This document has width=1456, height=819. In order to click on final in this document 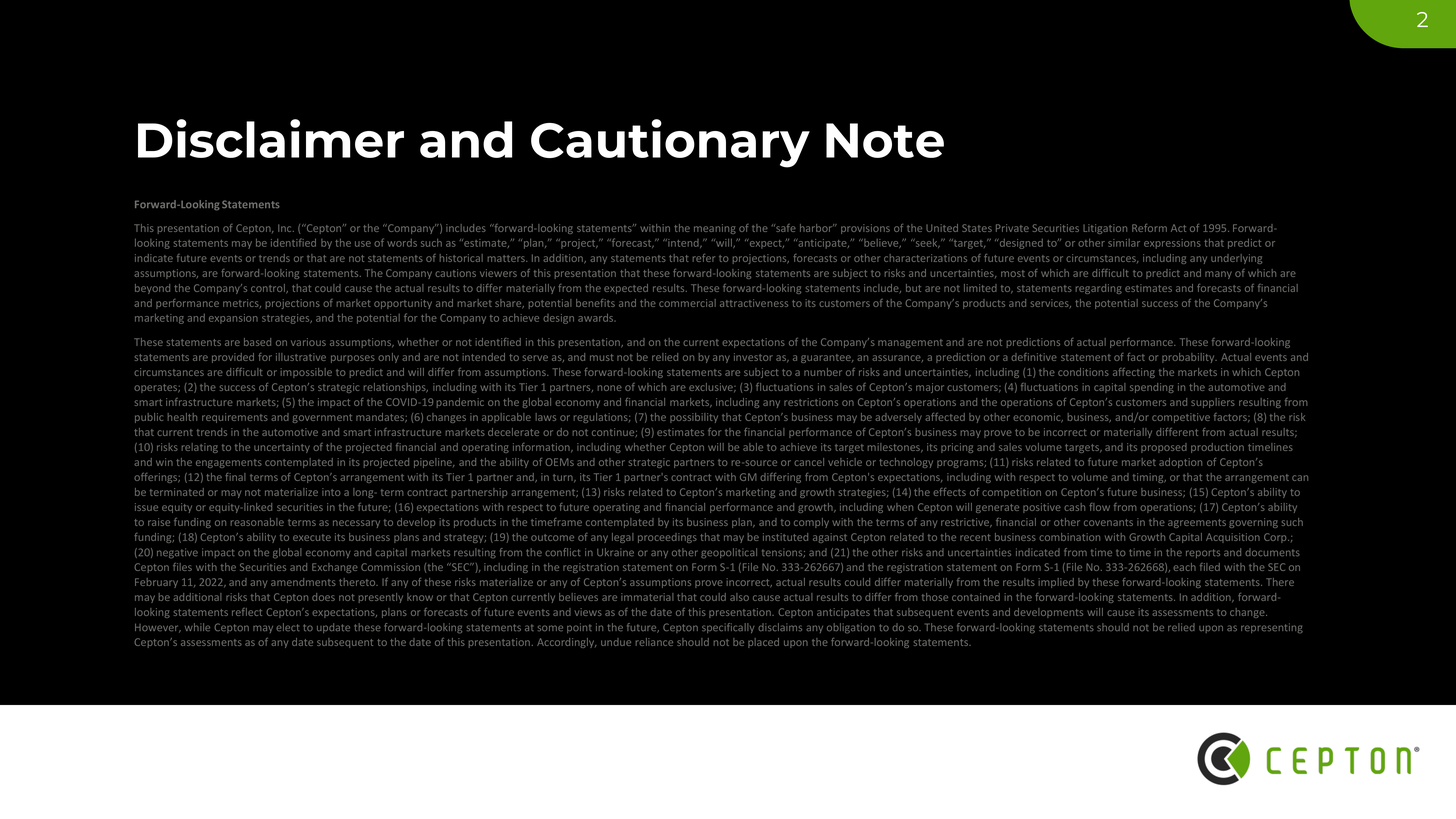, I will do `click(235, 477)`.
